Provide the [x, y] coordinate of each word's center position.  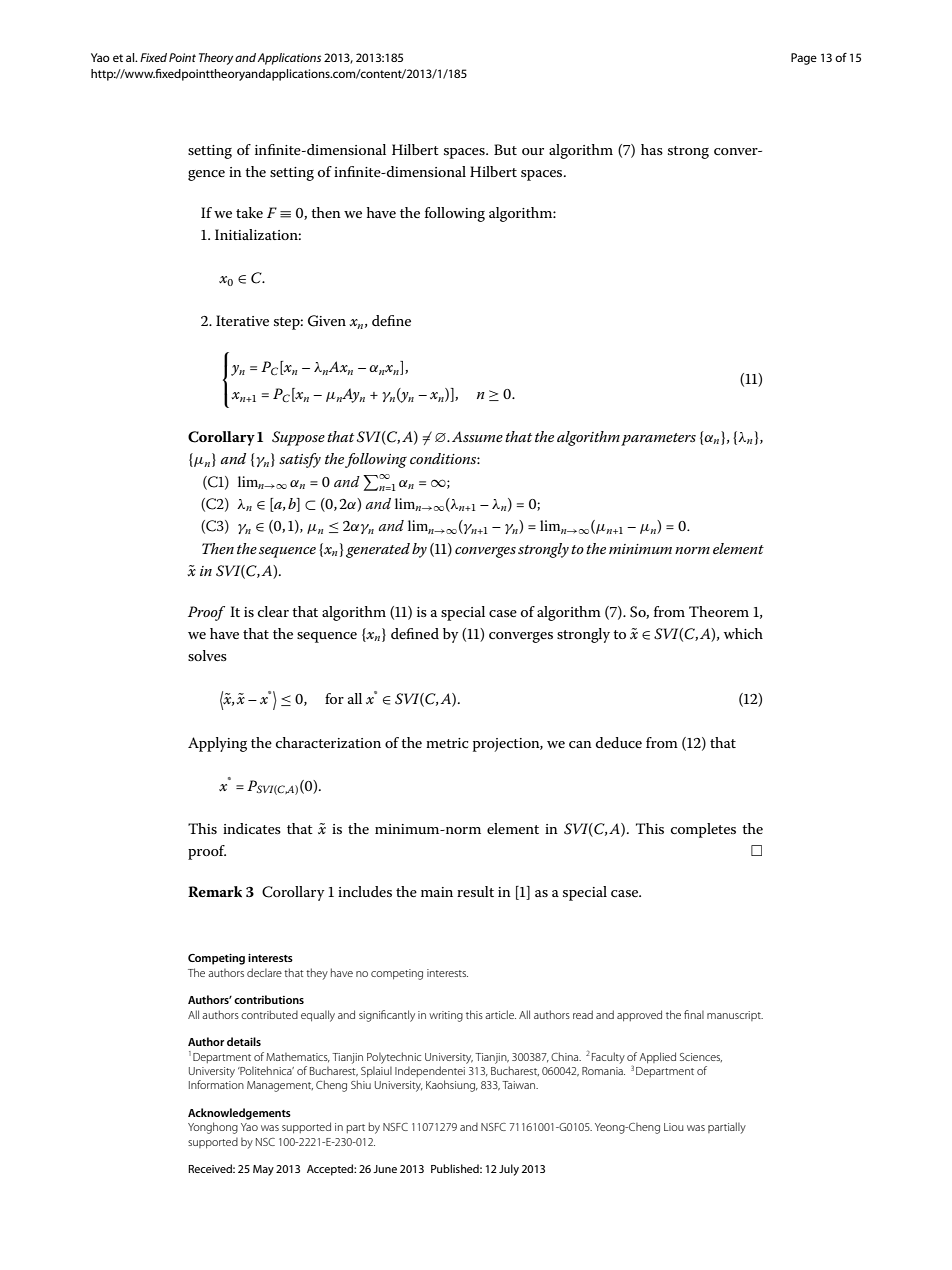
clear [273, 611]
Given [327, 321]
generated [378, 550]
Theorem [719, 611]
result [475, 891]
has [652, 149]
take [249, 212]
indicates [252, 828]
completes [703, 830]
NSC [265, 1142]
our [533, 151]
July [509, 1170]
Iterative [242, 320]
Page [804, 59]
